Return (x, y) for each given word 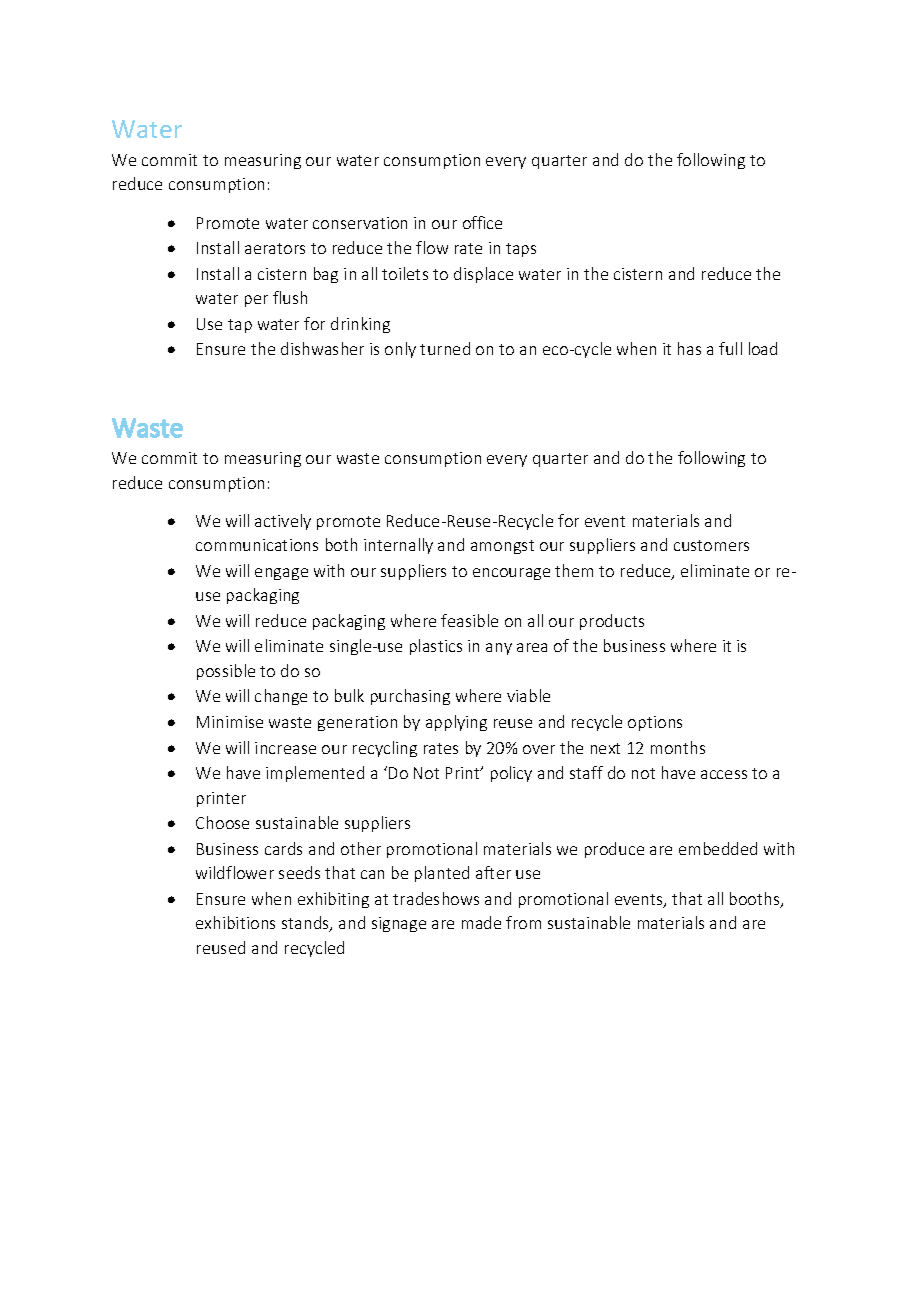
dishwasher (322, 348)
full (730, 348)
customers (711, 545)
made (481, 922)
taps (521, 250)
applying (456, 723)
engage (281, 574)
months (678, 747)
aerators (275, 248)
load (763, 348)
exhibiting (333, 900)
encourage (511, 574)
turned (445, 348)
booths (756, 900)
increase (285, 748)
